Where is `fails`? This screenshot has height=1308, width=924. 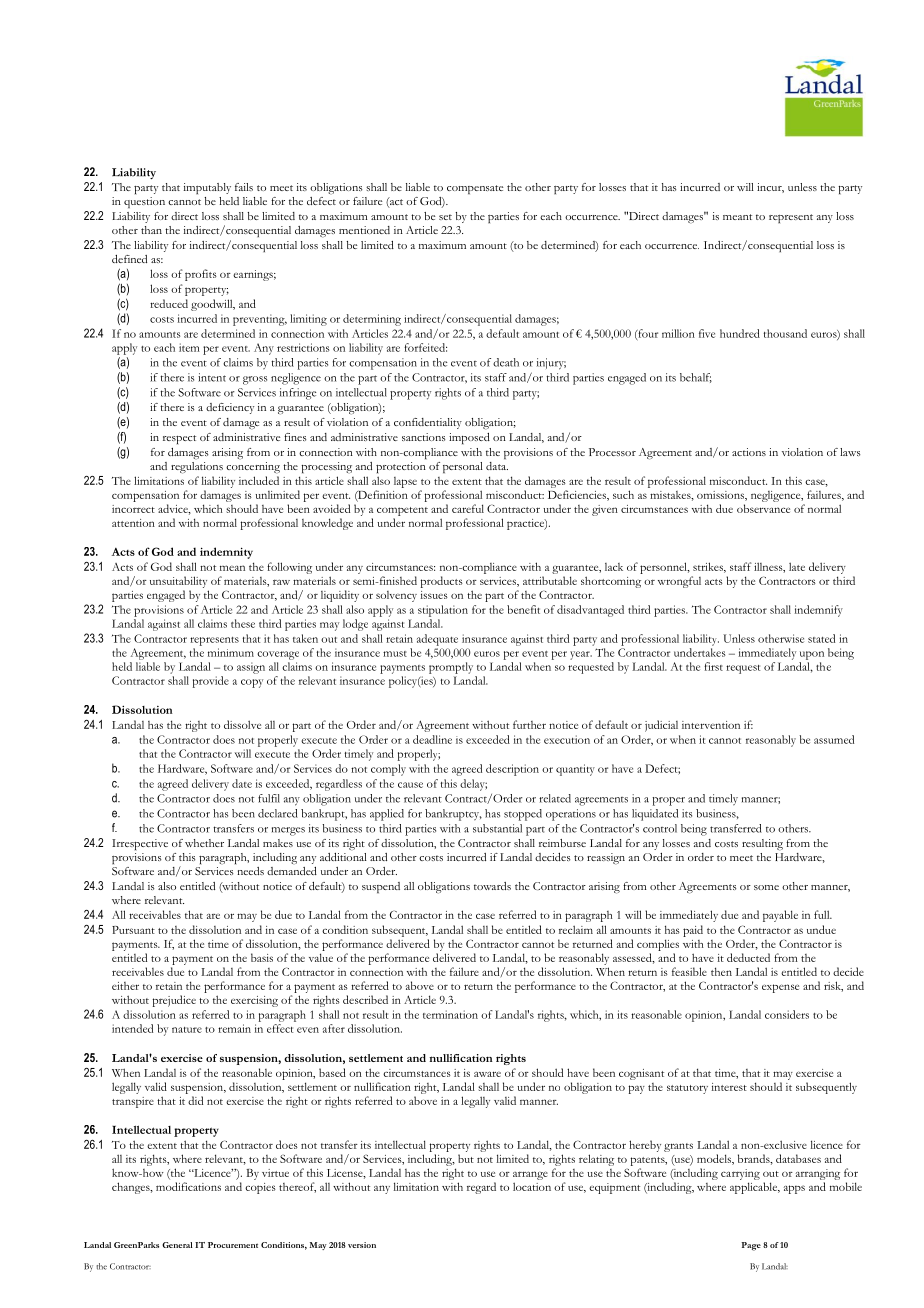 fails is located at coordinates (244, 187).
